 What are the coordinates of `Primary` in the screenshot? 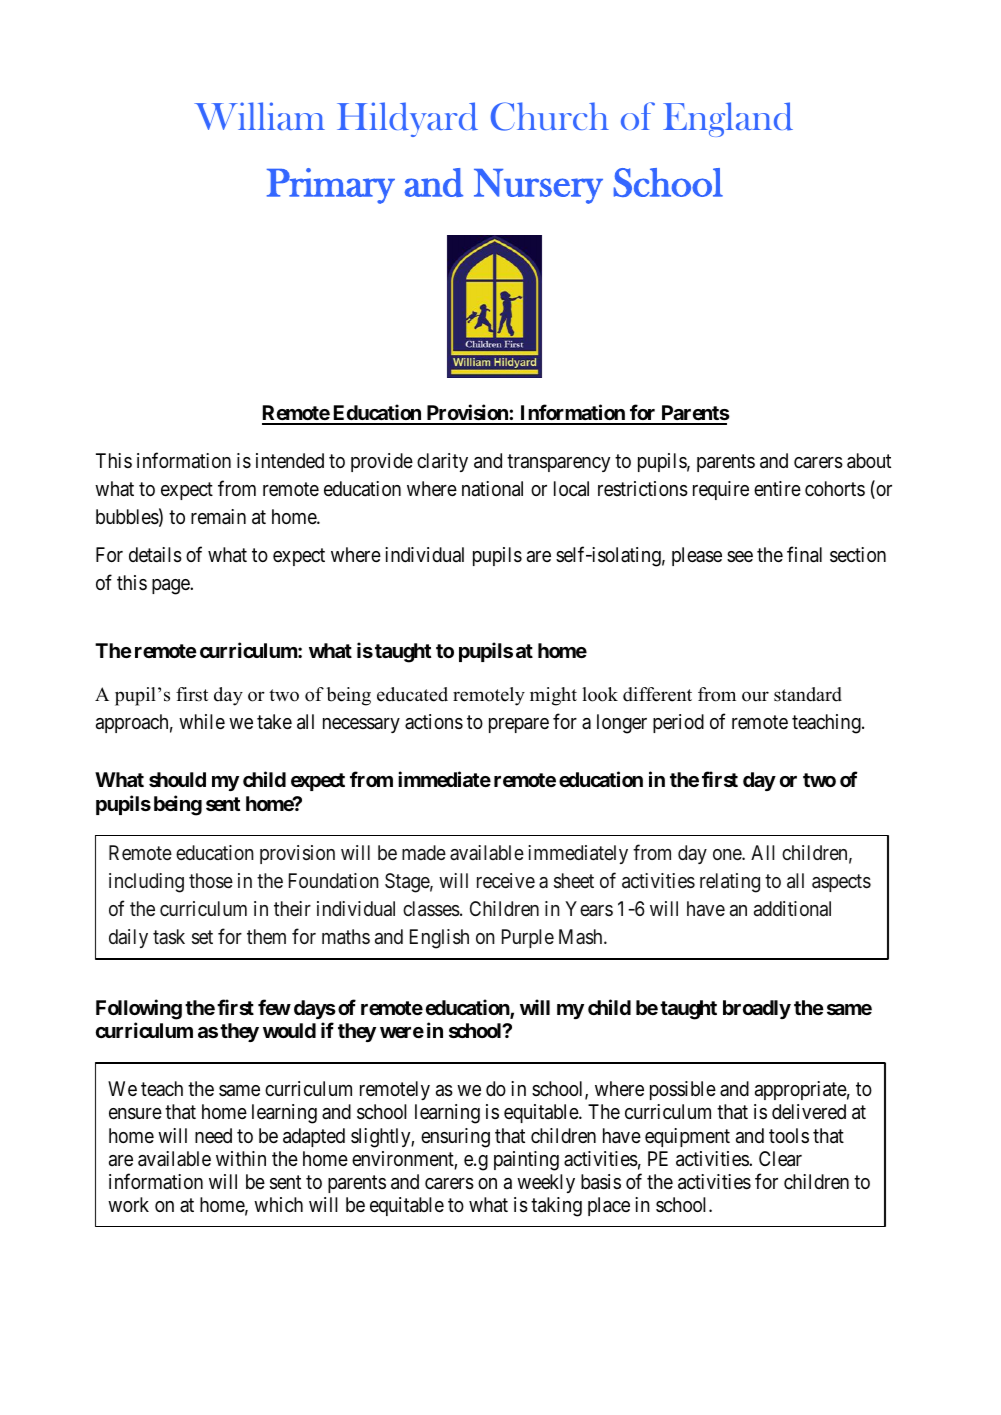 It's located at (331, 186).
